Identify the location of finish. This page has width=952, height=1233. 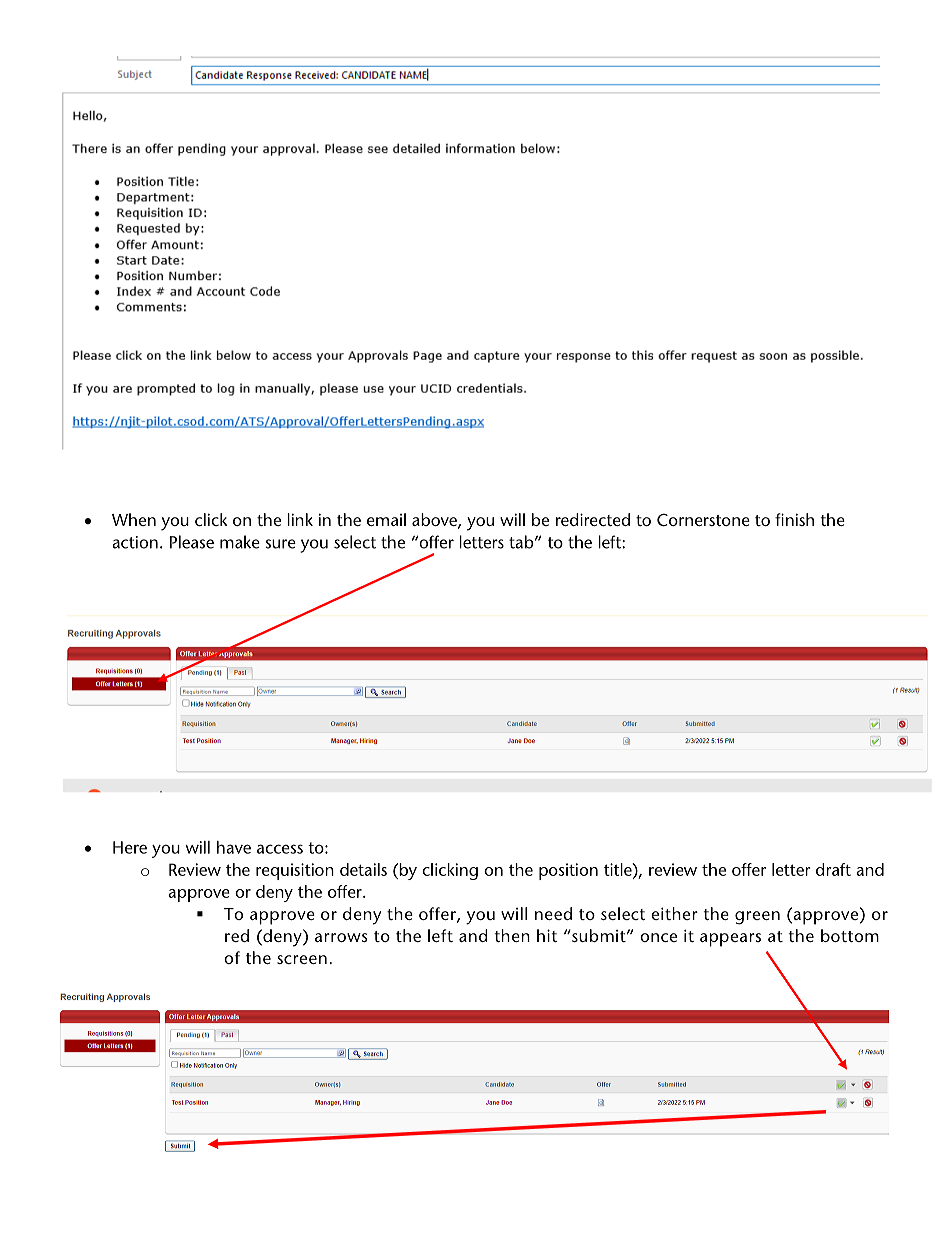
(794, 519).
